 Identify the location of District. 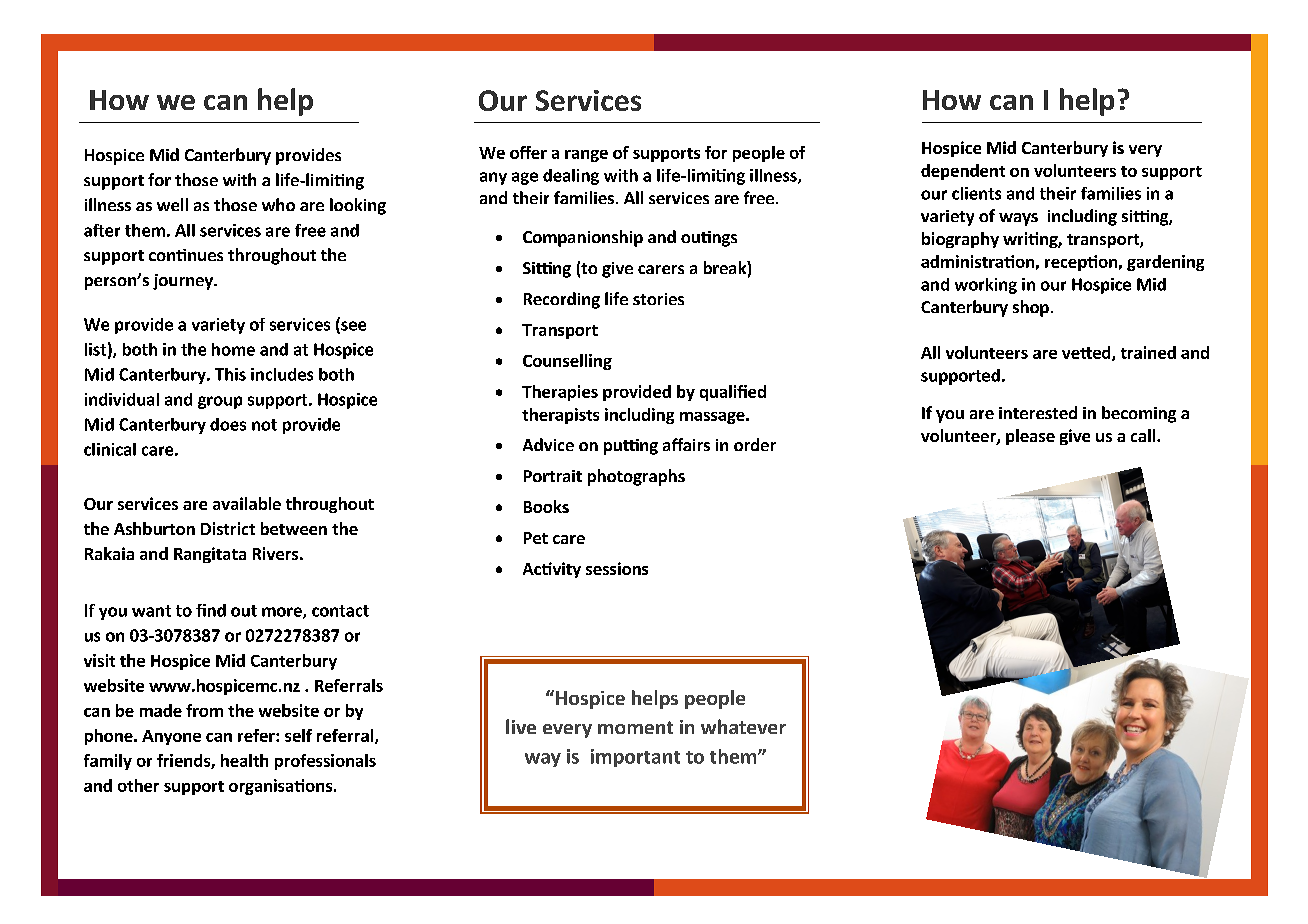
(228, 528).
